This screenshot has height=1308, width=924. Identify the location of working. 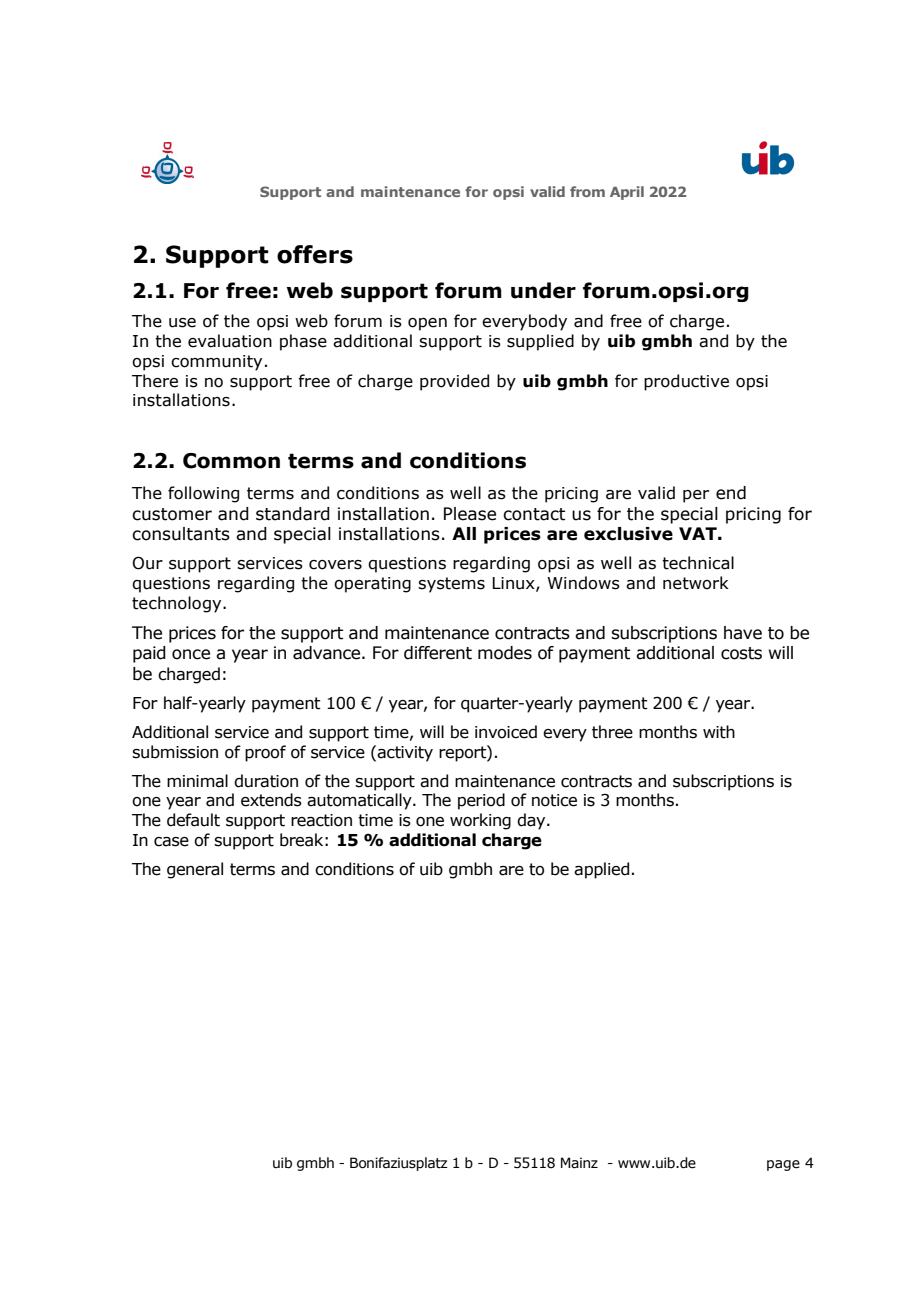
(480, 821).
